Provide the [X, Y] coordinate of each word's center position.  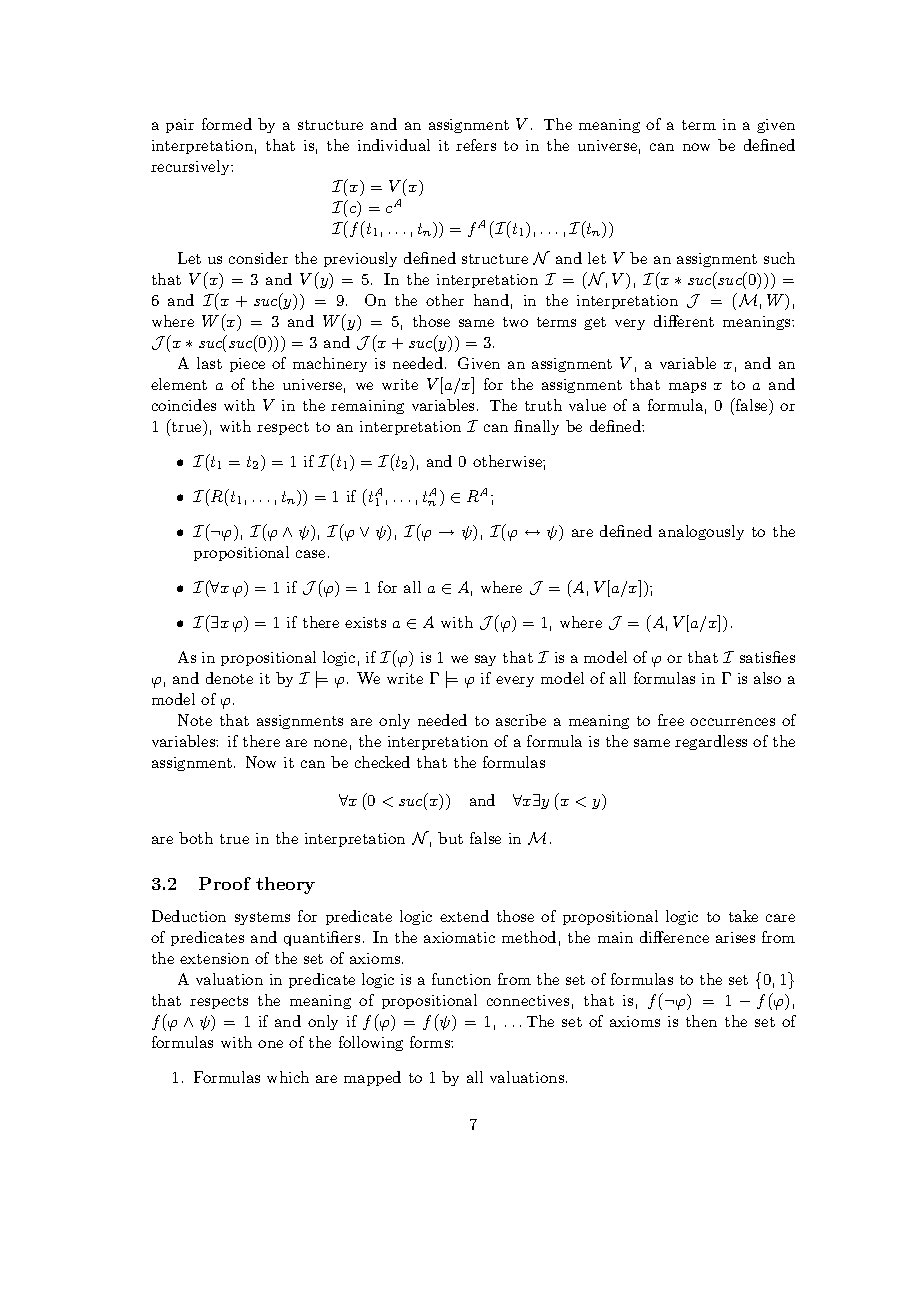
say [485, 660]
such [779, 258]
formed [227, 124]
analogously [701, 532]
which [288, 1077]
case [310, 554]
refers [476, 145]
